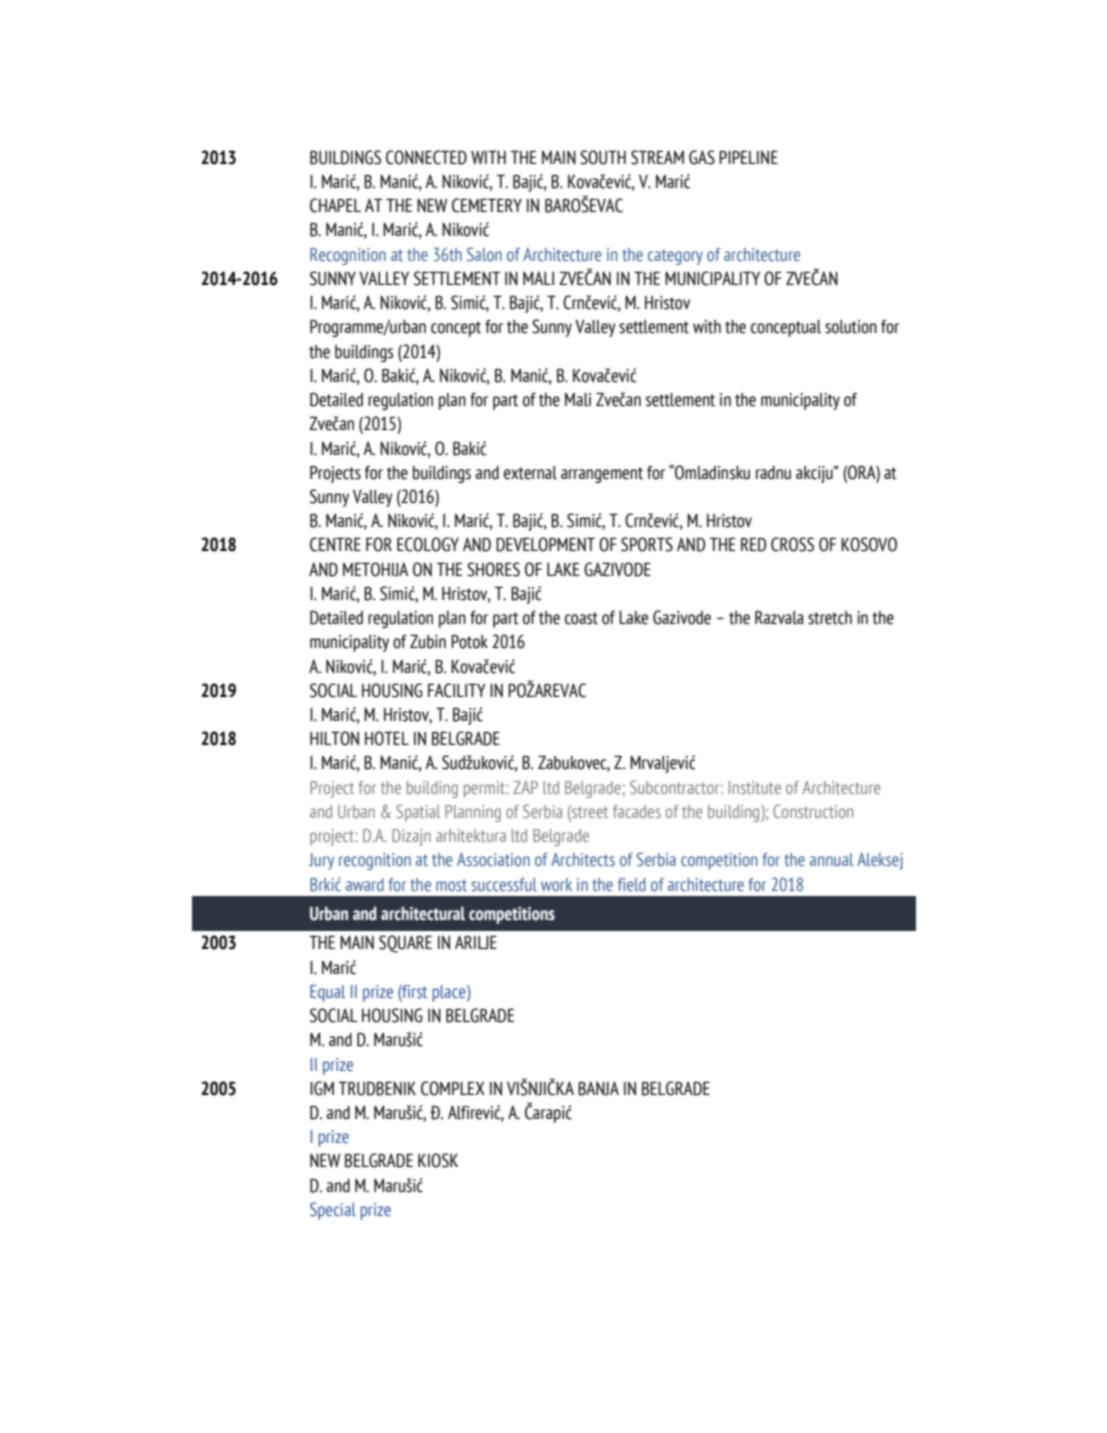 Image resolution: width=1107 pixels, height=1433 pixels. What do you see at coordinates (426, 157) in the screenshot?
I see `CONNECTED` at bounding box center [426, 157].
